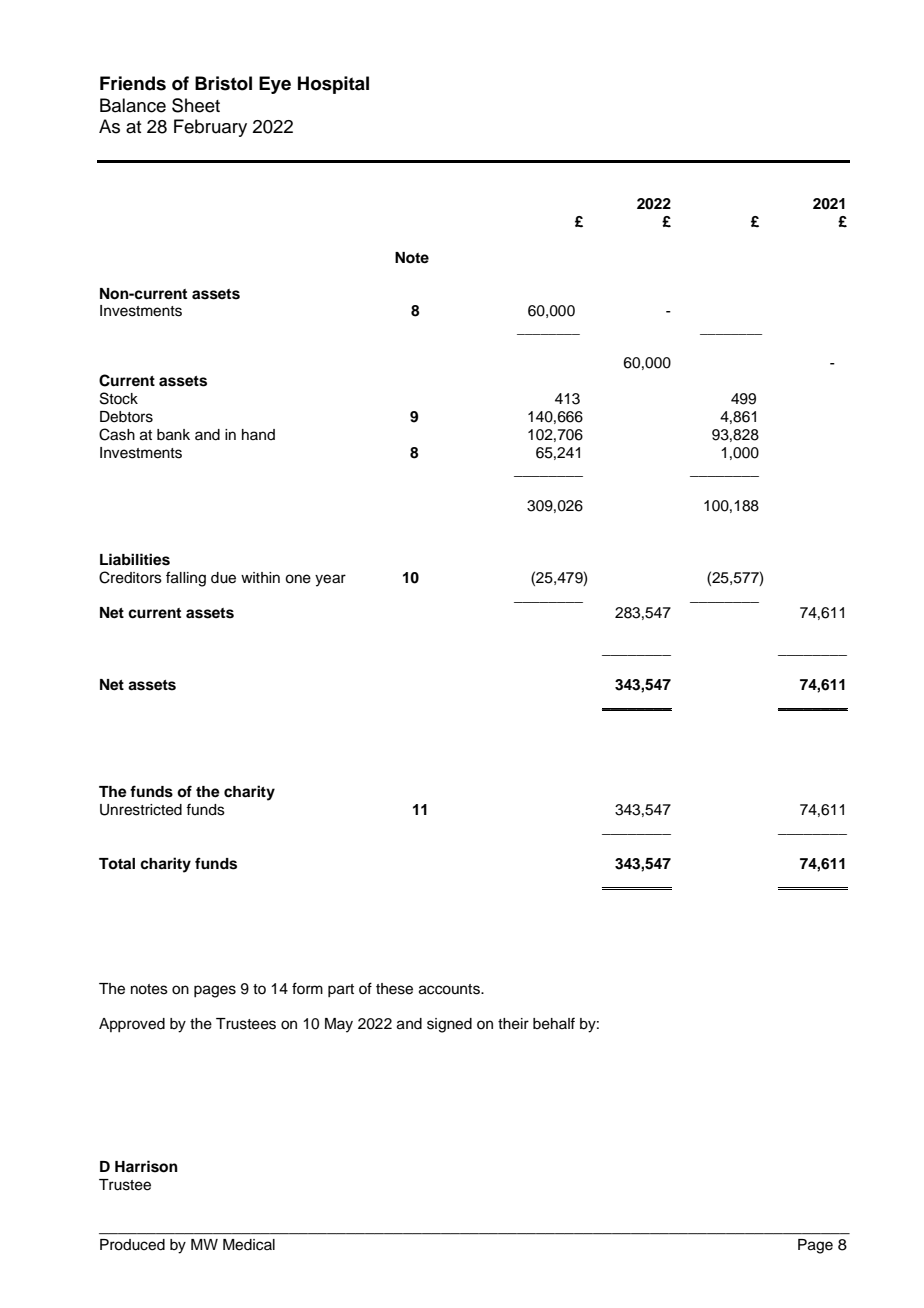 The image size is (924, 1308). What do you see at coordinates (260, 577) in the screenshot?
I see `within` at bounding box center [260, 577].
